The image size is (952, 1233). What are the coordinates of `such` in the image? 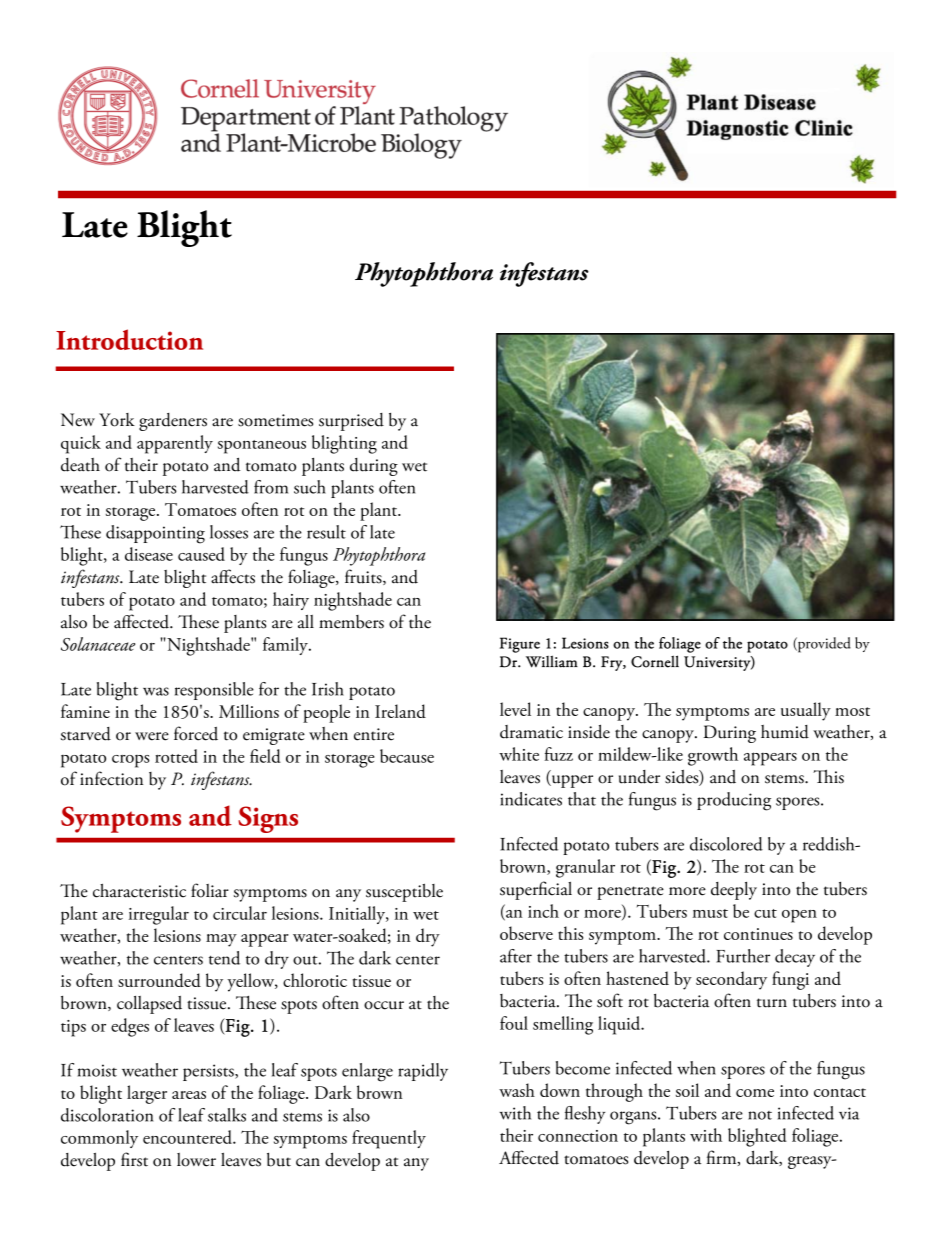 It's located at (310, 487).
